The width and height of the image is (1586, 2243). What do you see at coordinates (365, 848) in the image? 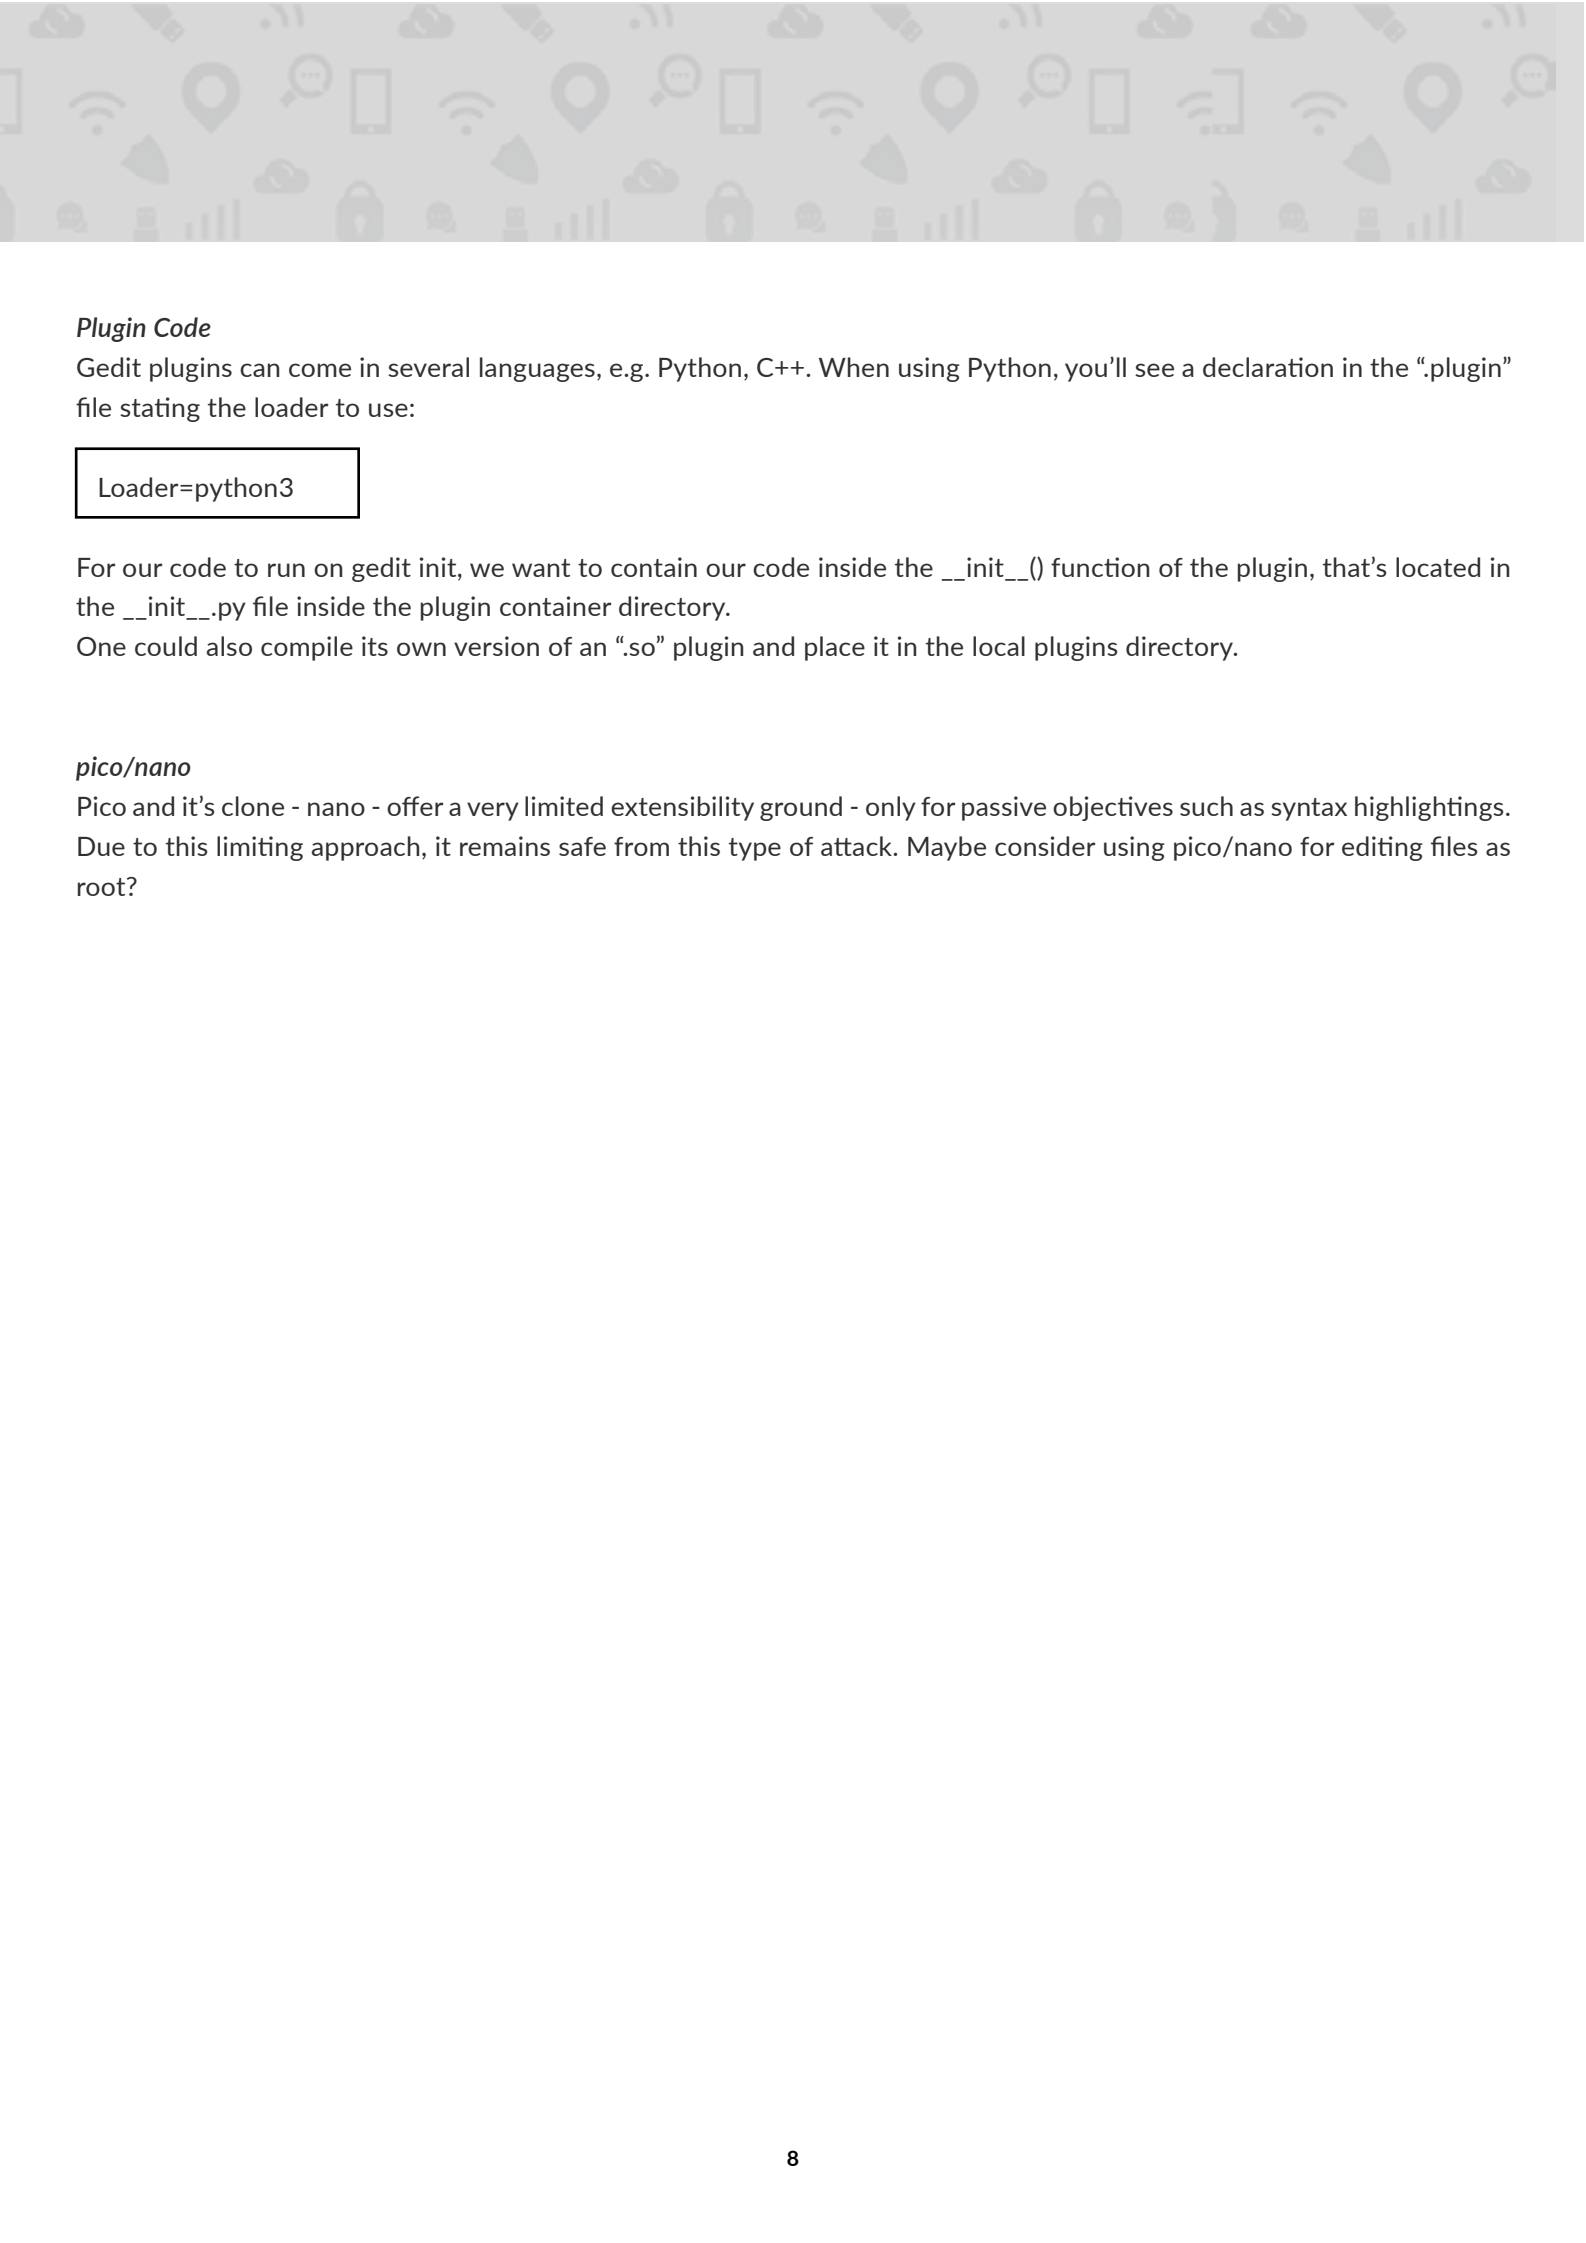
I see `approach` at bounding box center [365, 848].
